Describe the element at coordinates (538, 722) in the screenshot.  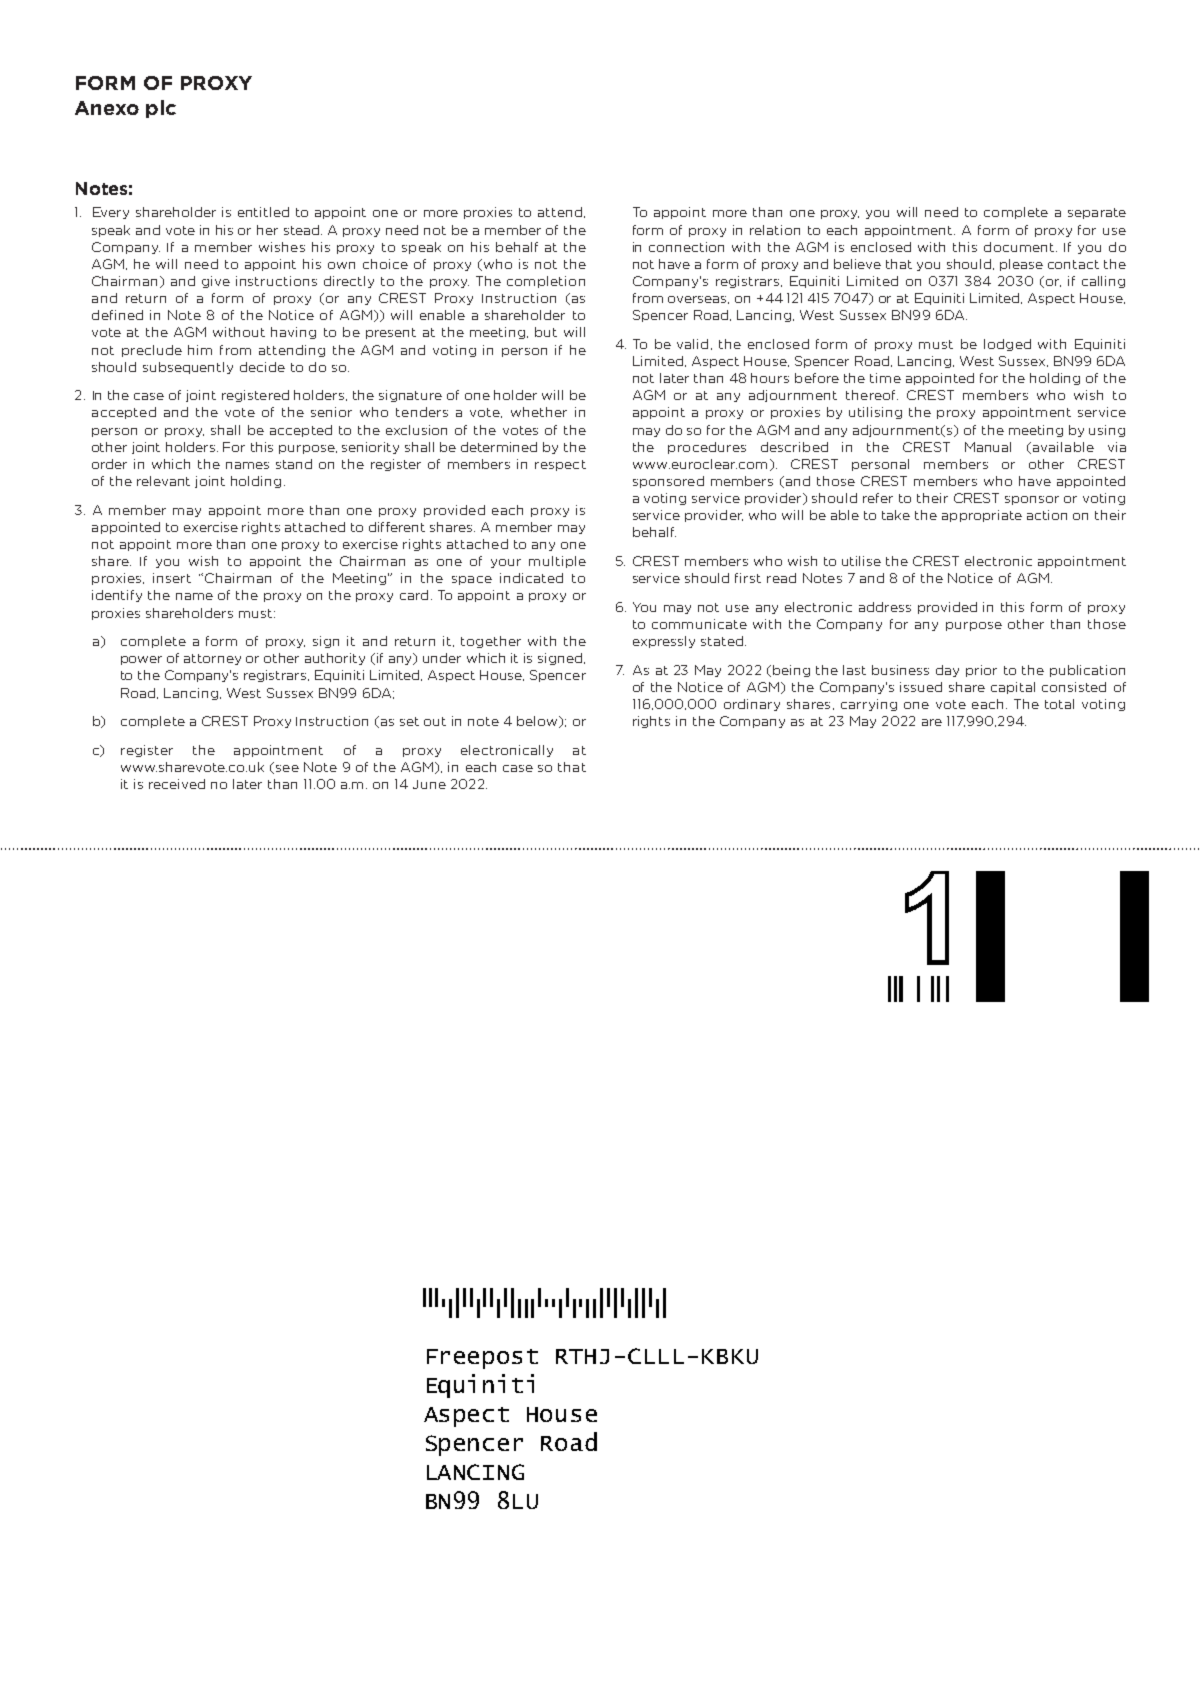
I see `below` at that location.
